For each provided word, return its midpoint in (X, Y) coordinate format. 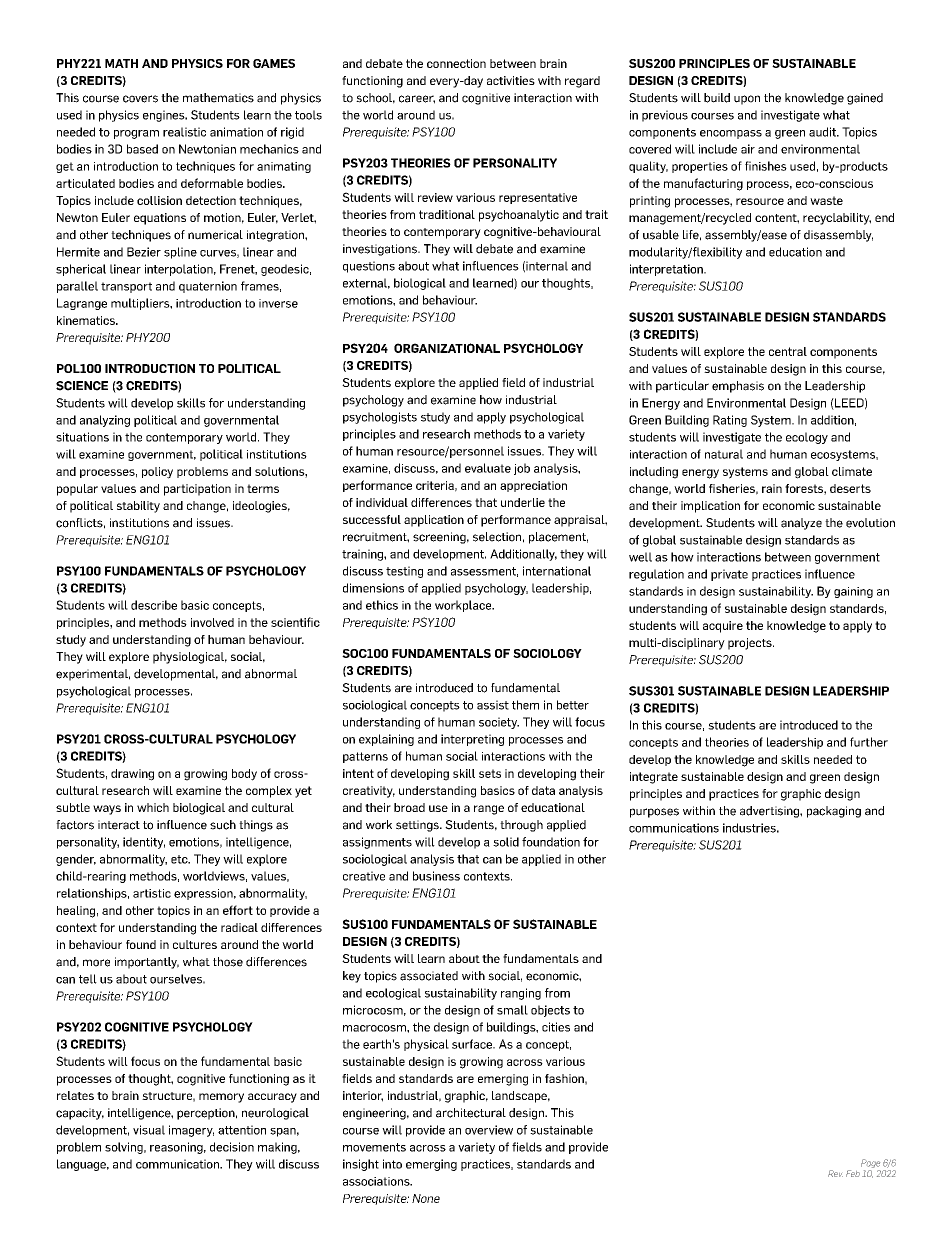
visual (149, 1130)
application (434, 521)
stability (138, 507)
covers (140, 99)
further (869, 742)
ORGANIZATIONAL (447, 348)
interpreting (472, 740)
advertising (770, 812)
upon (747, 100)
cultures (195, 944)
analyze (801, 524)
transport (126, 287)
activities (511, 80)
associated (429, 976)
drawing (132, 775)
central (788, 351)
